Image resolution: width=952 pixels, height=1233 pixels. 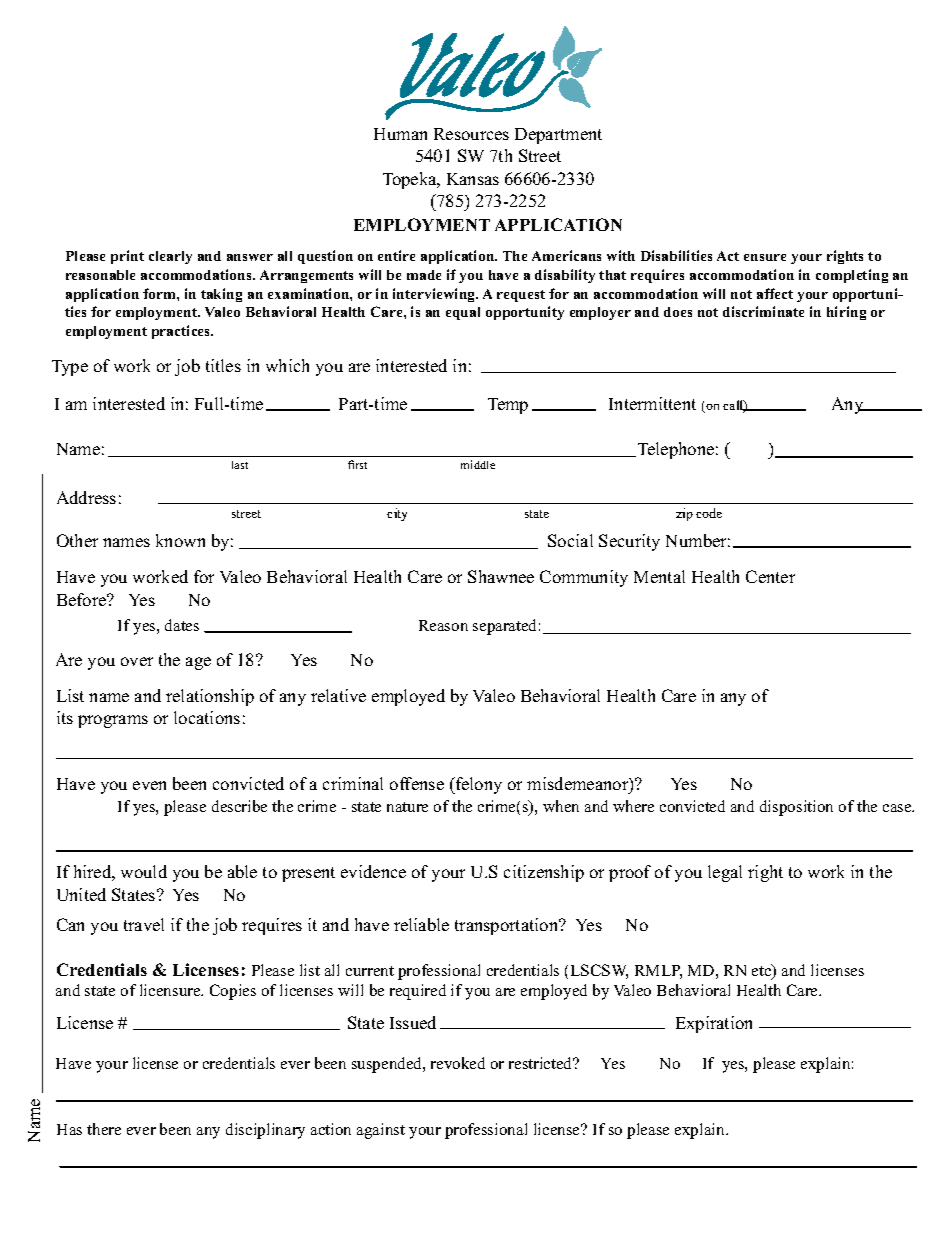 I want to click on with, so click(x=621, y=255).
